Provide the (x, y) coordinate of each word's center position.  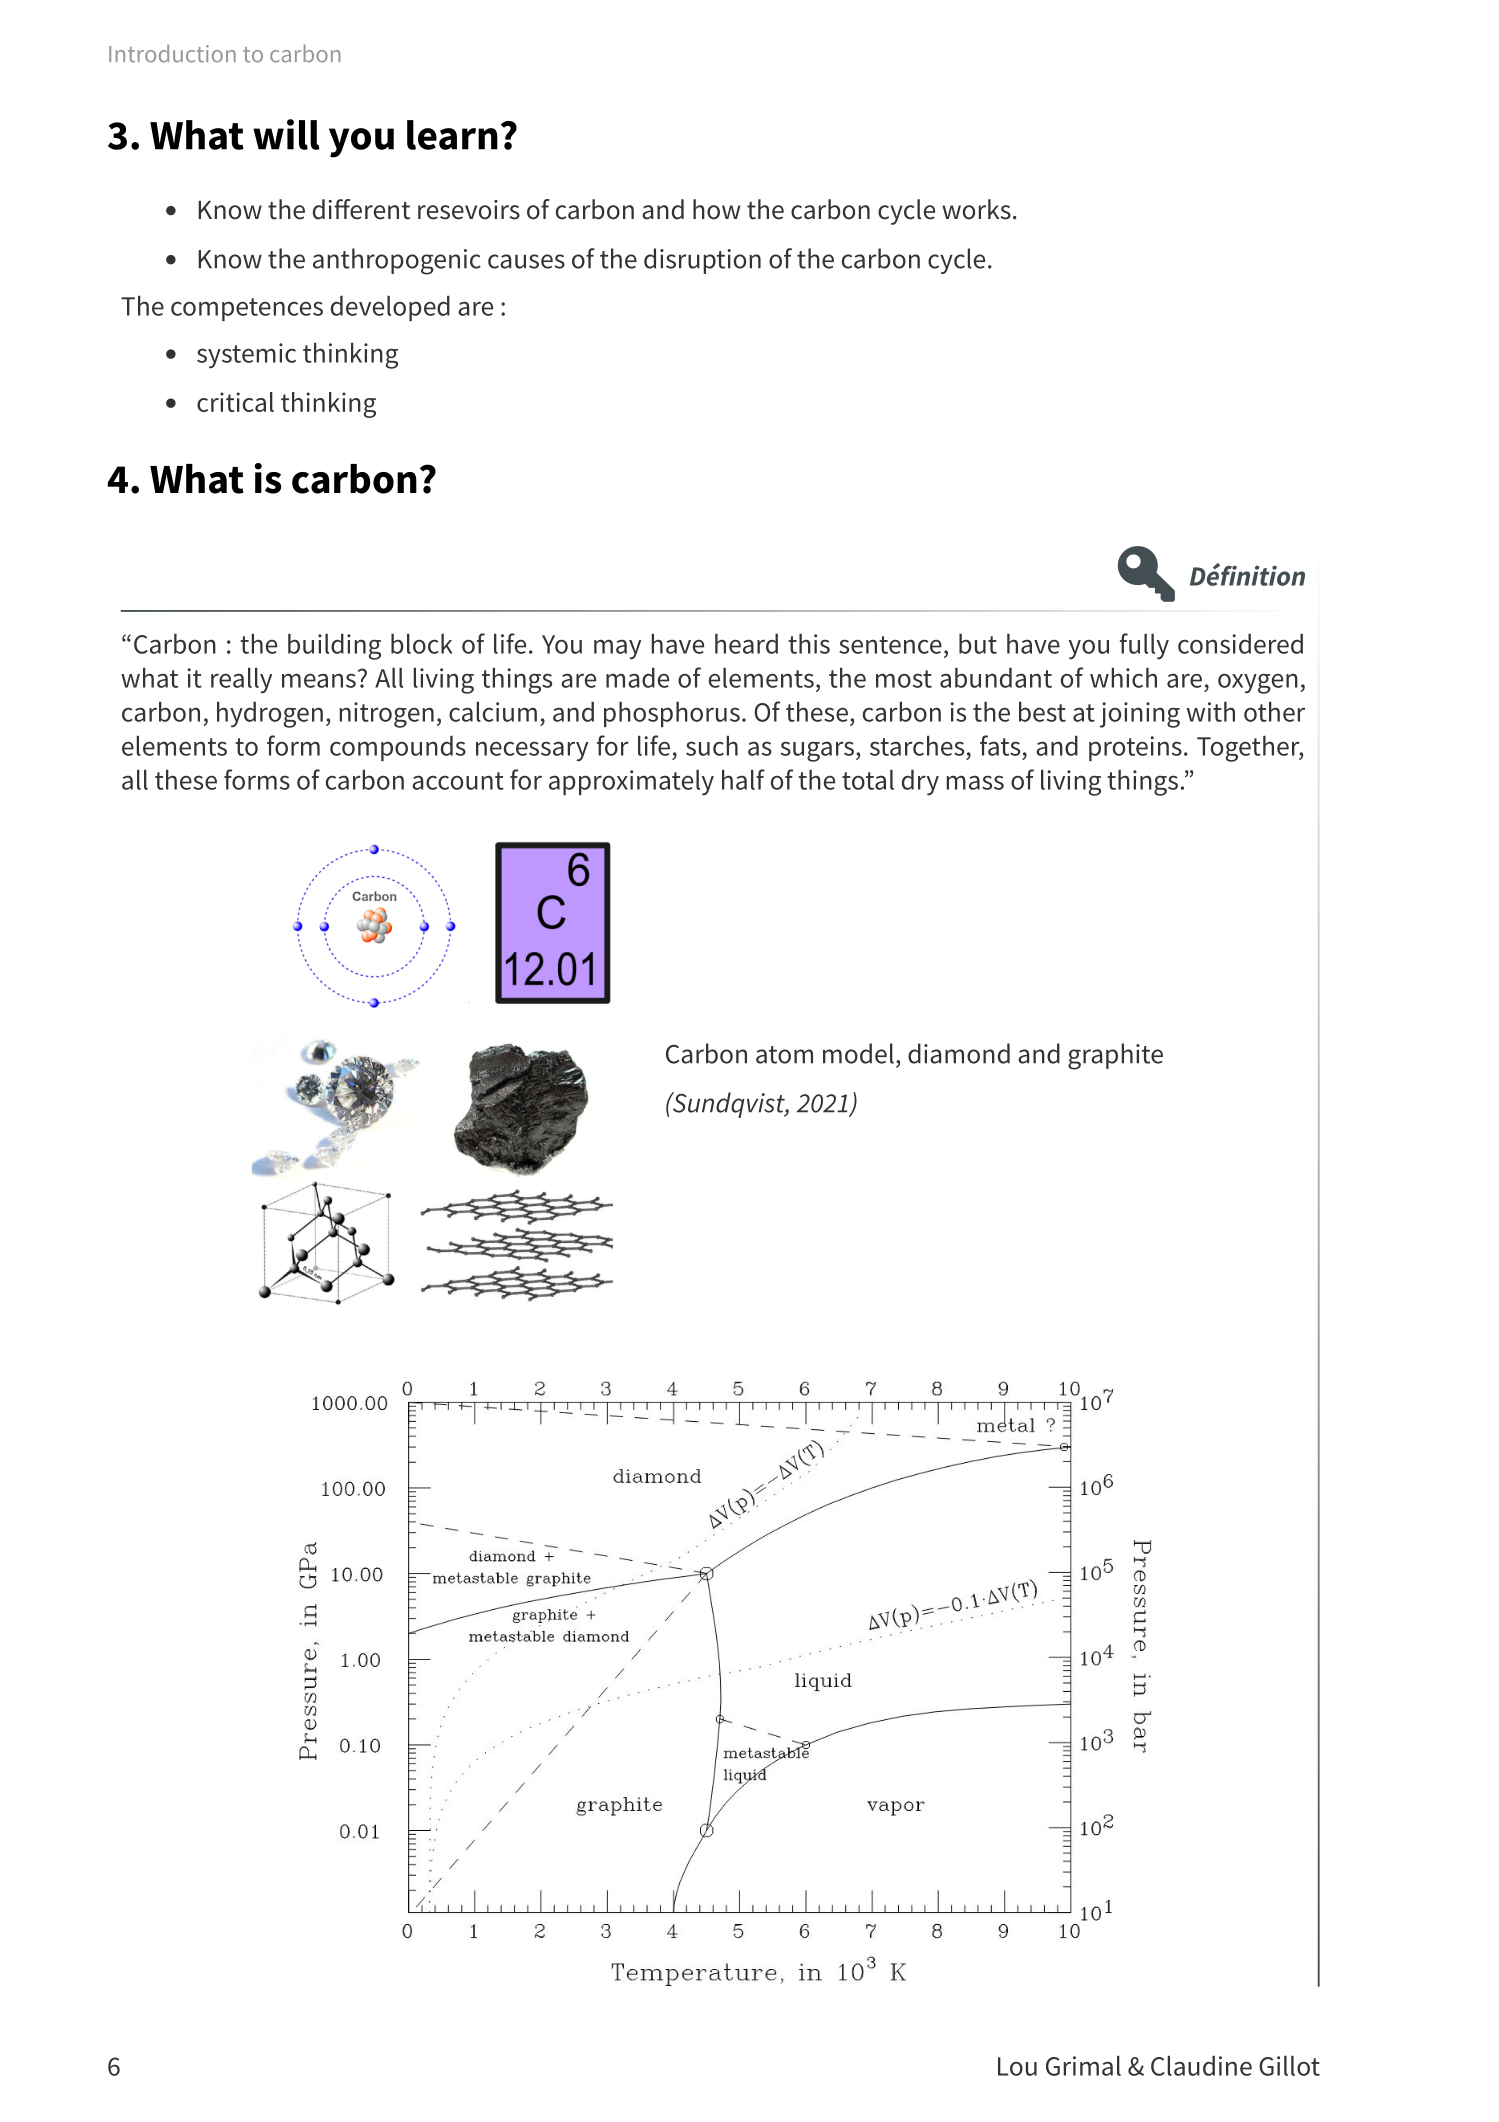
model (858, 1053)
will (286, 134)
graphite (1115, 1056)
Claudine (1201, 2066)
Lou (1017, 2066)
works (976, 209)
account (458, 781)
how (716, 209)
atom (784, 1055)
